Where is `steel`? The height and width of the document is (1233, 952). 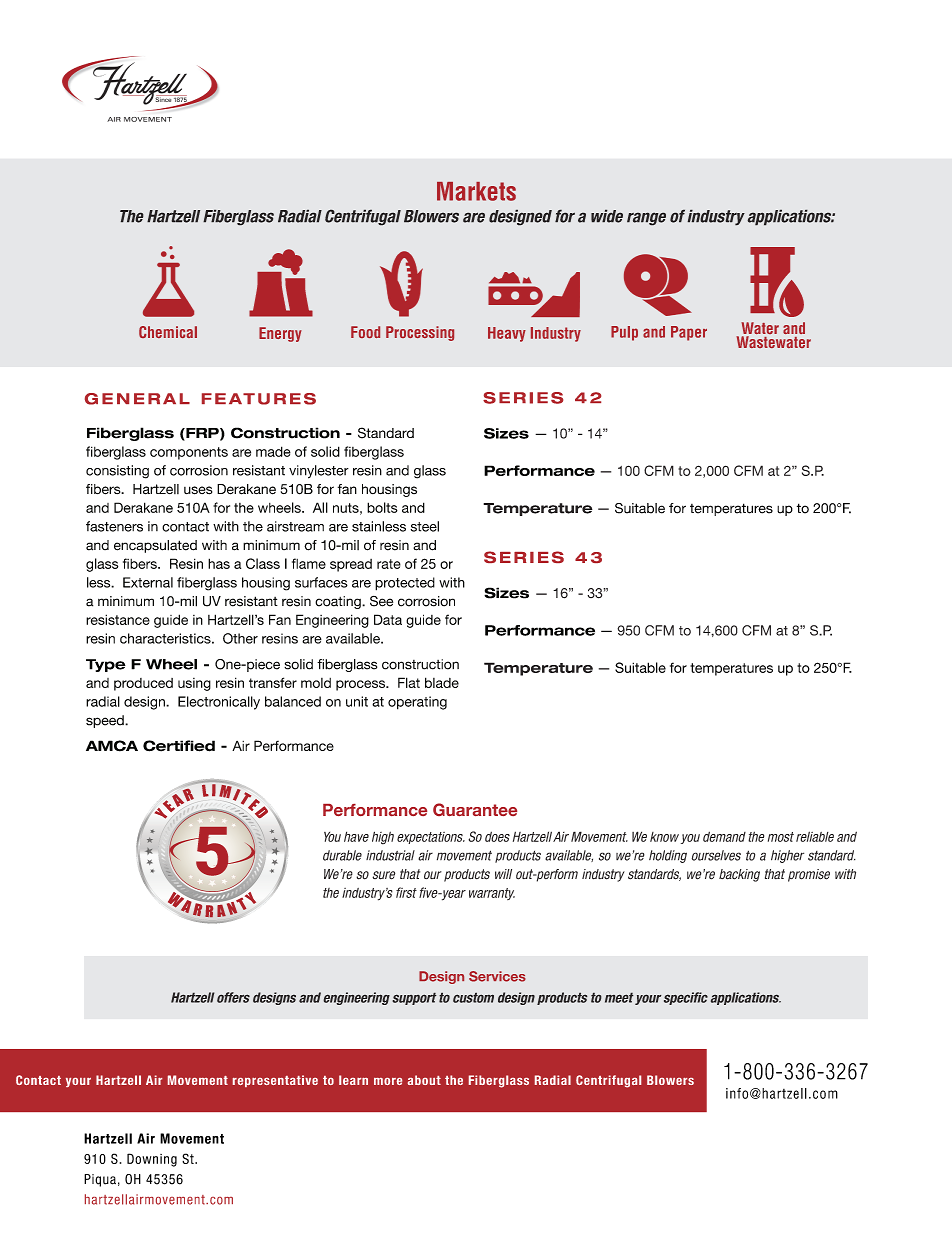
steel is located at coordinates (425, 526).
